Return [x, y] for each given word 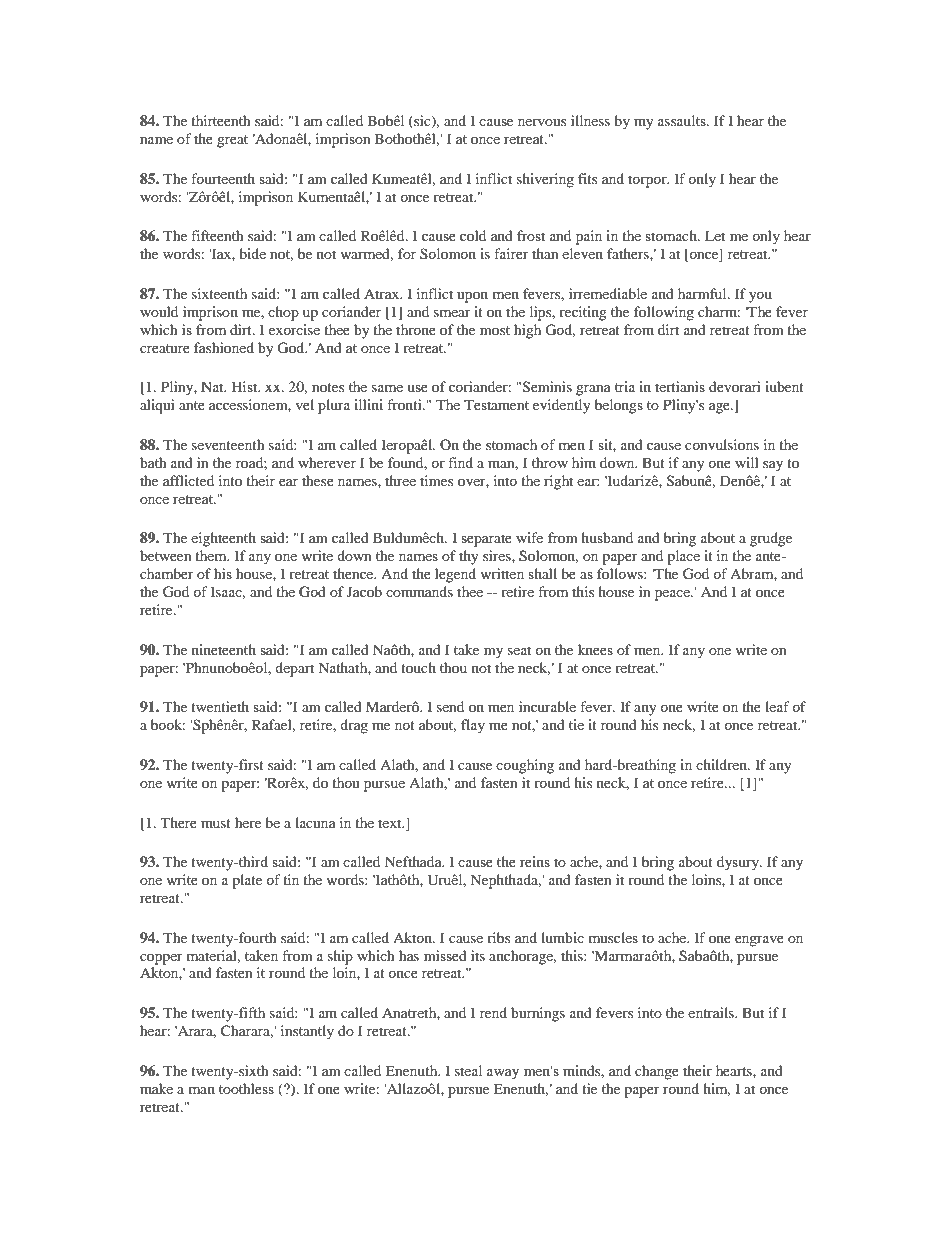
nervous [542, 122]
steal [468, 1070]
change [657, 1072]
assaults [683, 120]
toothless [246, 1088]
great [232, 141]
